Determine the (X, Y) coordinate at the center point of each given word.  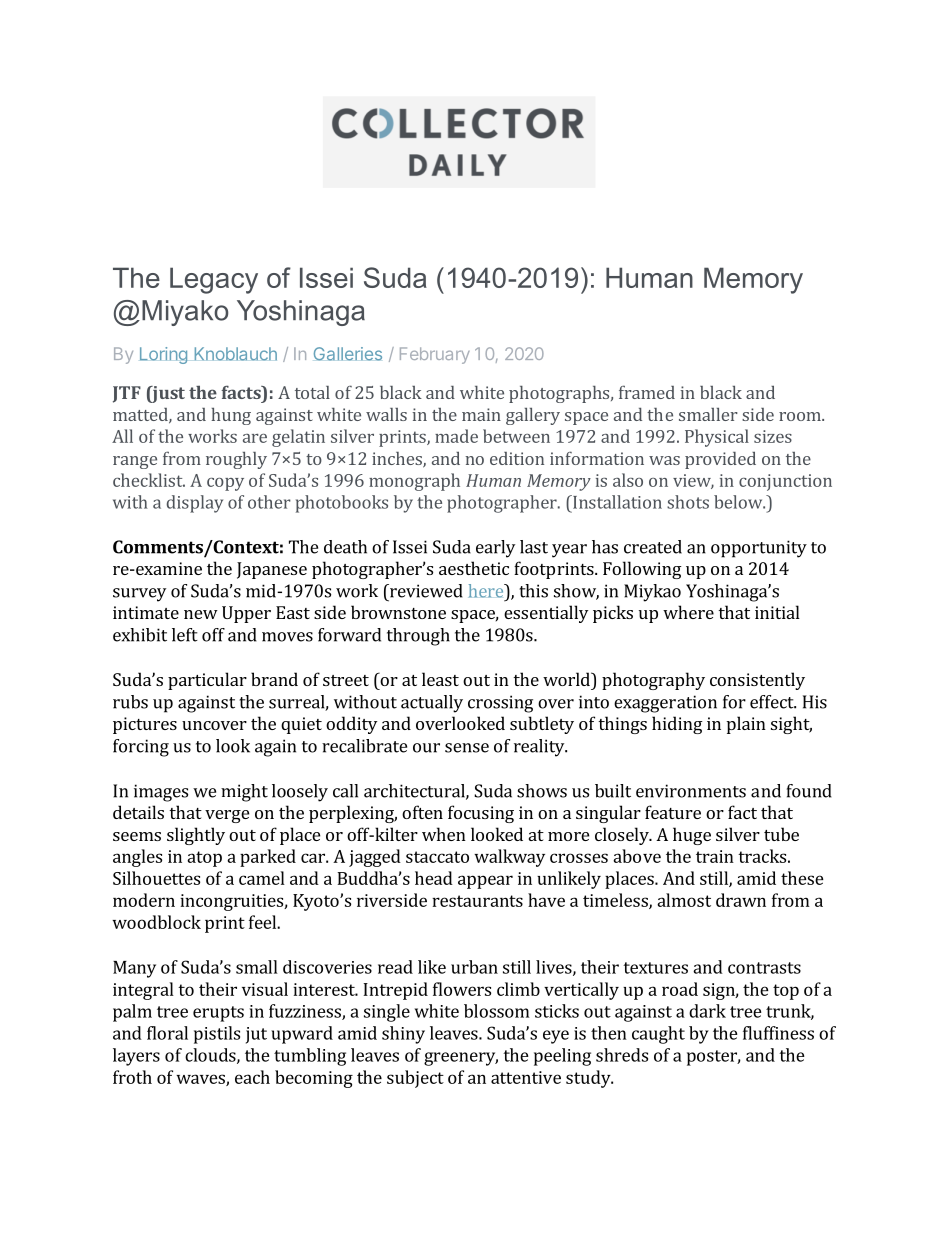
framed (647, 392)
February (435, 355)
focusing (481, 814)
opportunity (759, 549)
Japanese (272, 570)
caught (658, 1035)
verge (227, 816)
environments (691, 791)
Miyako (185, 313)
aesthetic (474, 568)
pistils (217, 1035)
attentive (526, 1077)
